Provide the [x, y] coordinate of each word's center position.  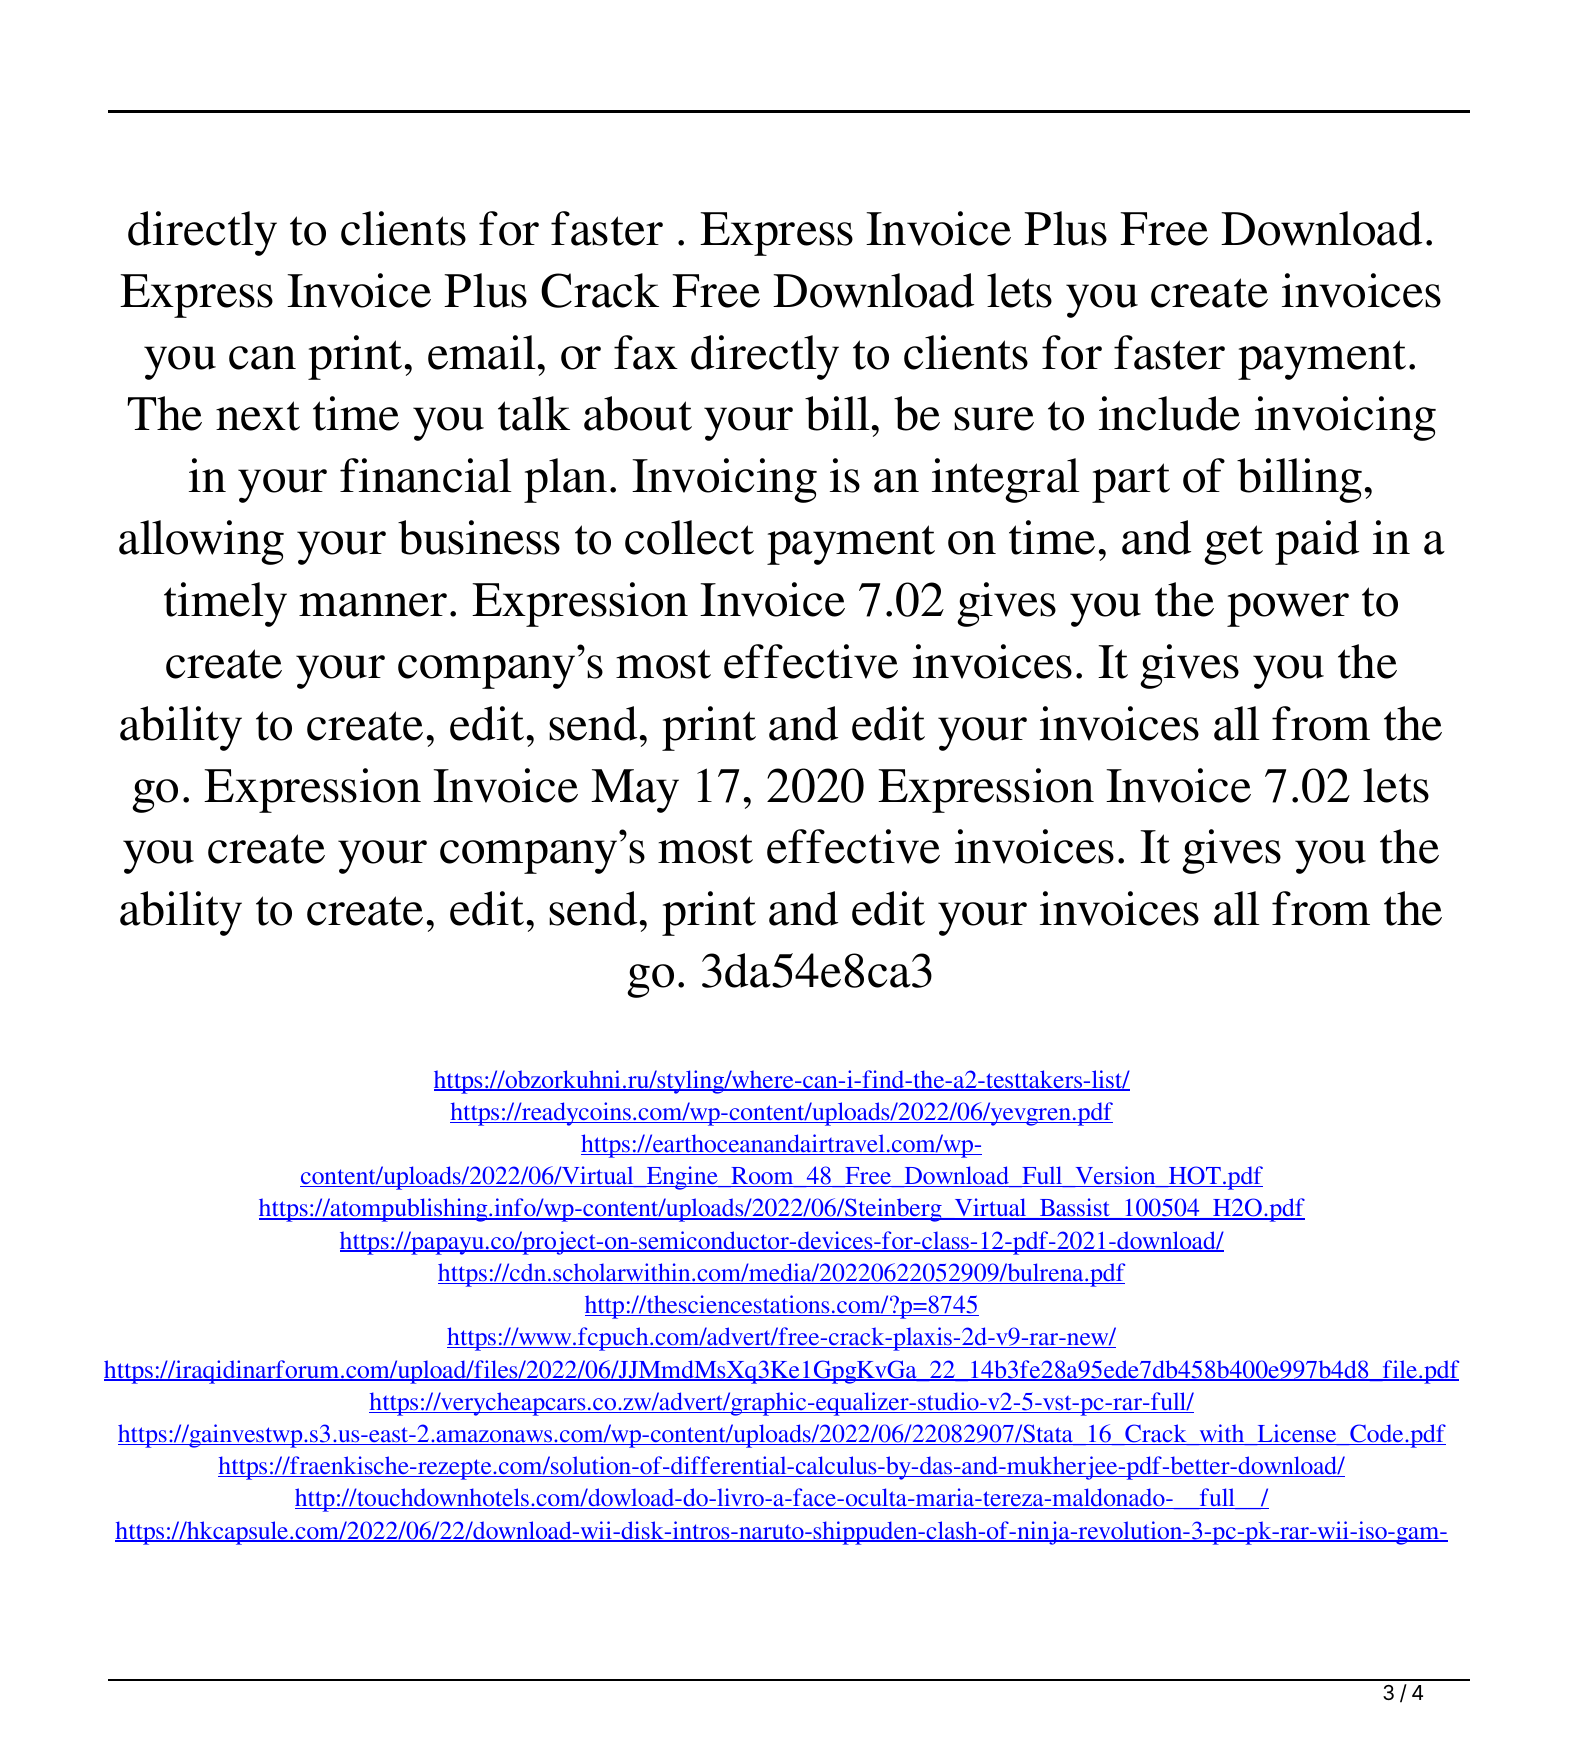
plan [565, 480]
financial [426, 475]
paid [1317, 542]
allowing [201, 542]
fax [646, 352]
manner [373, 605]
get [1233, 545]
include [1169, 413]
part [1131, 483]
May [635, 791]
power [1288, 610]
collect [689, 537]
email [482, 352]
